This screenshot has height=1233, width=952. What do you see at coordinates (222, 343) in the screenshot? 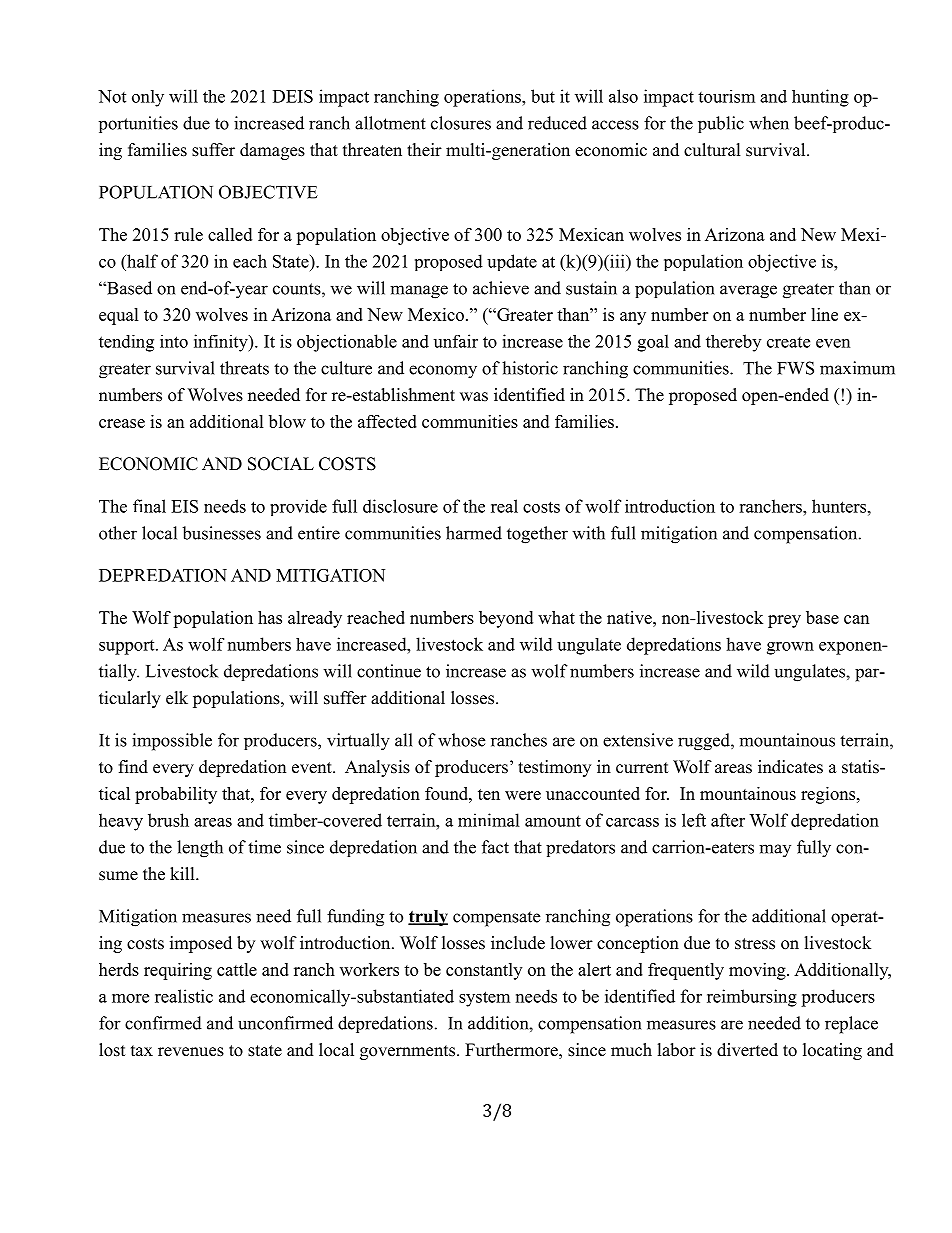
I see `infinity` at bounding box center [222, 343].
